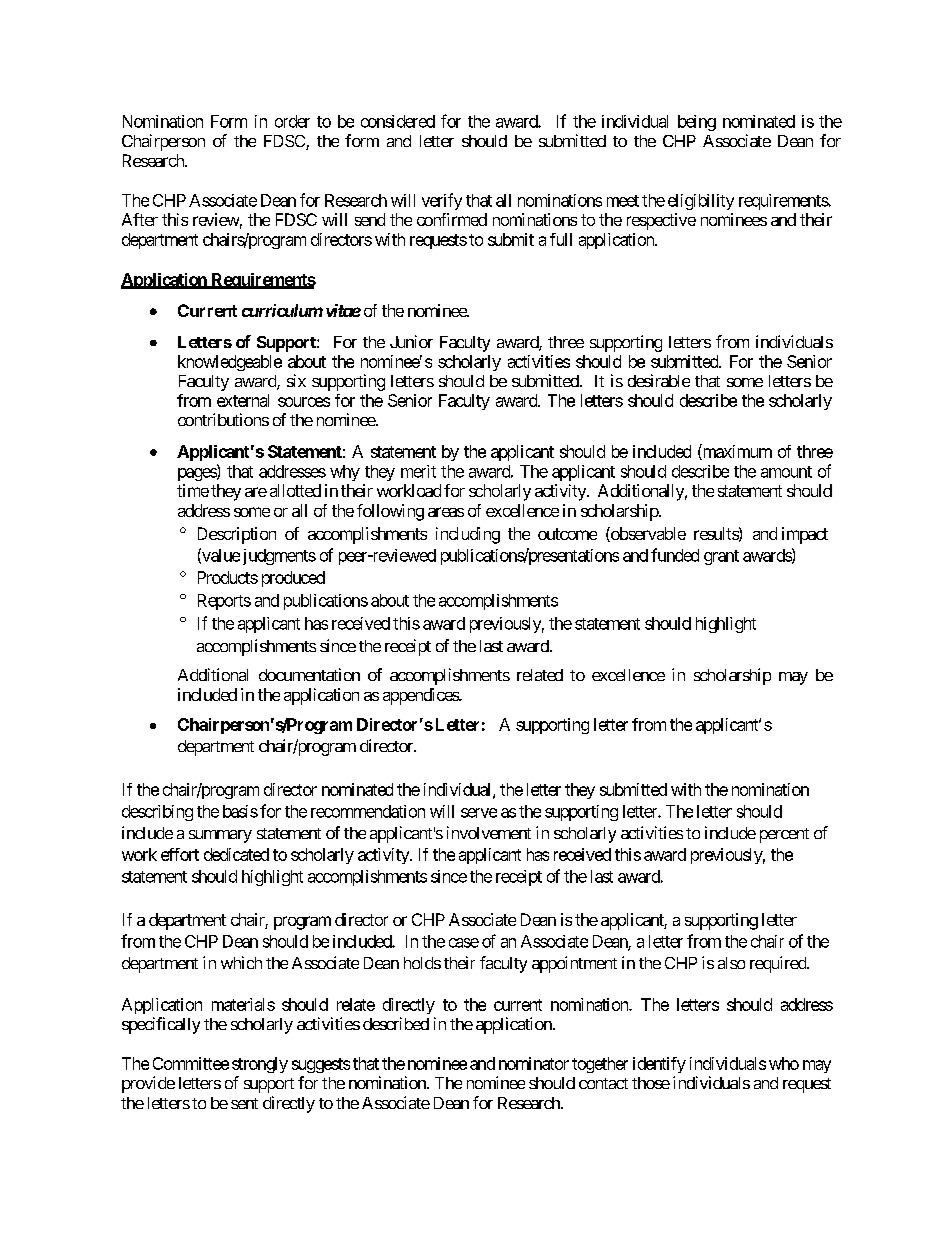  Describe the element at coordinates (489, 832) in the page. I see `involvement` at that location.
